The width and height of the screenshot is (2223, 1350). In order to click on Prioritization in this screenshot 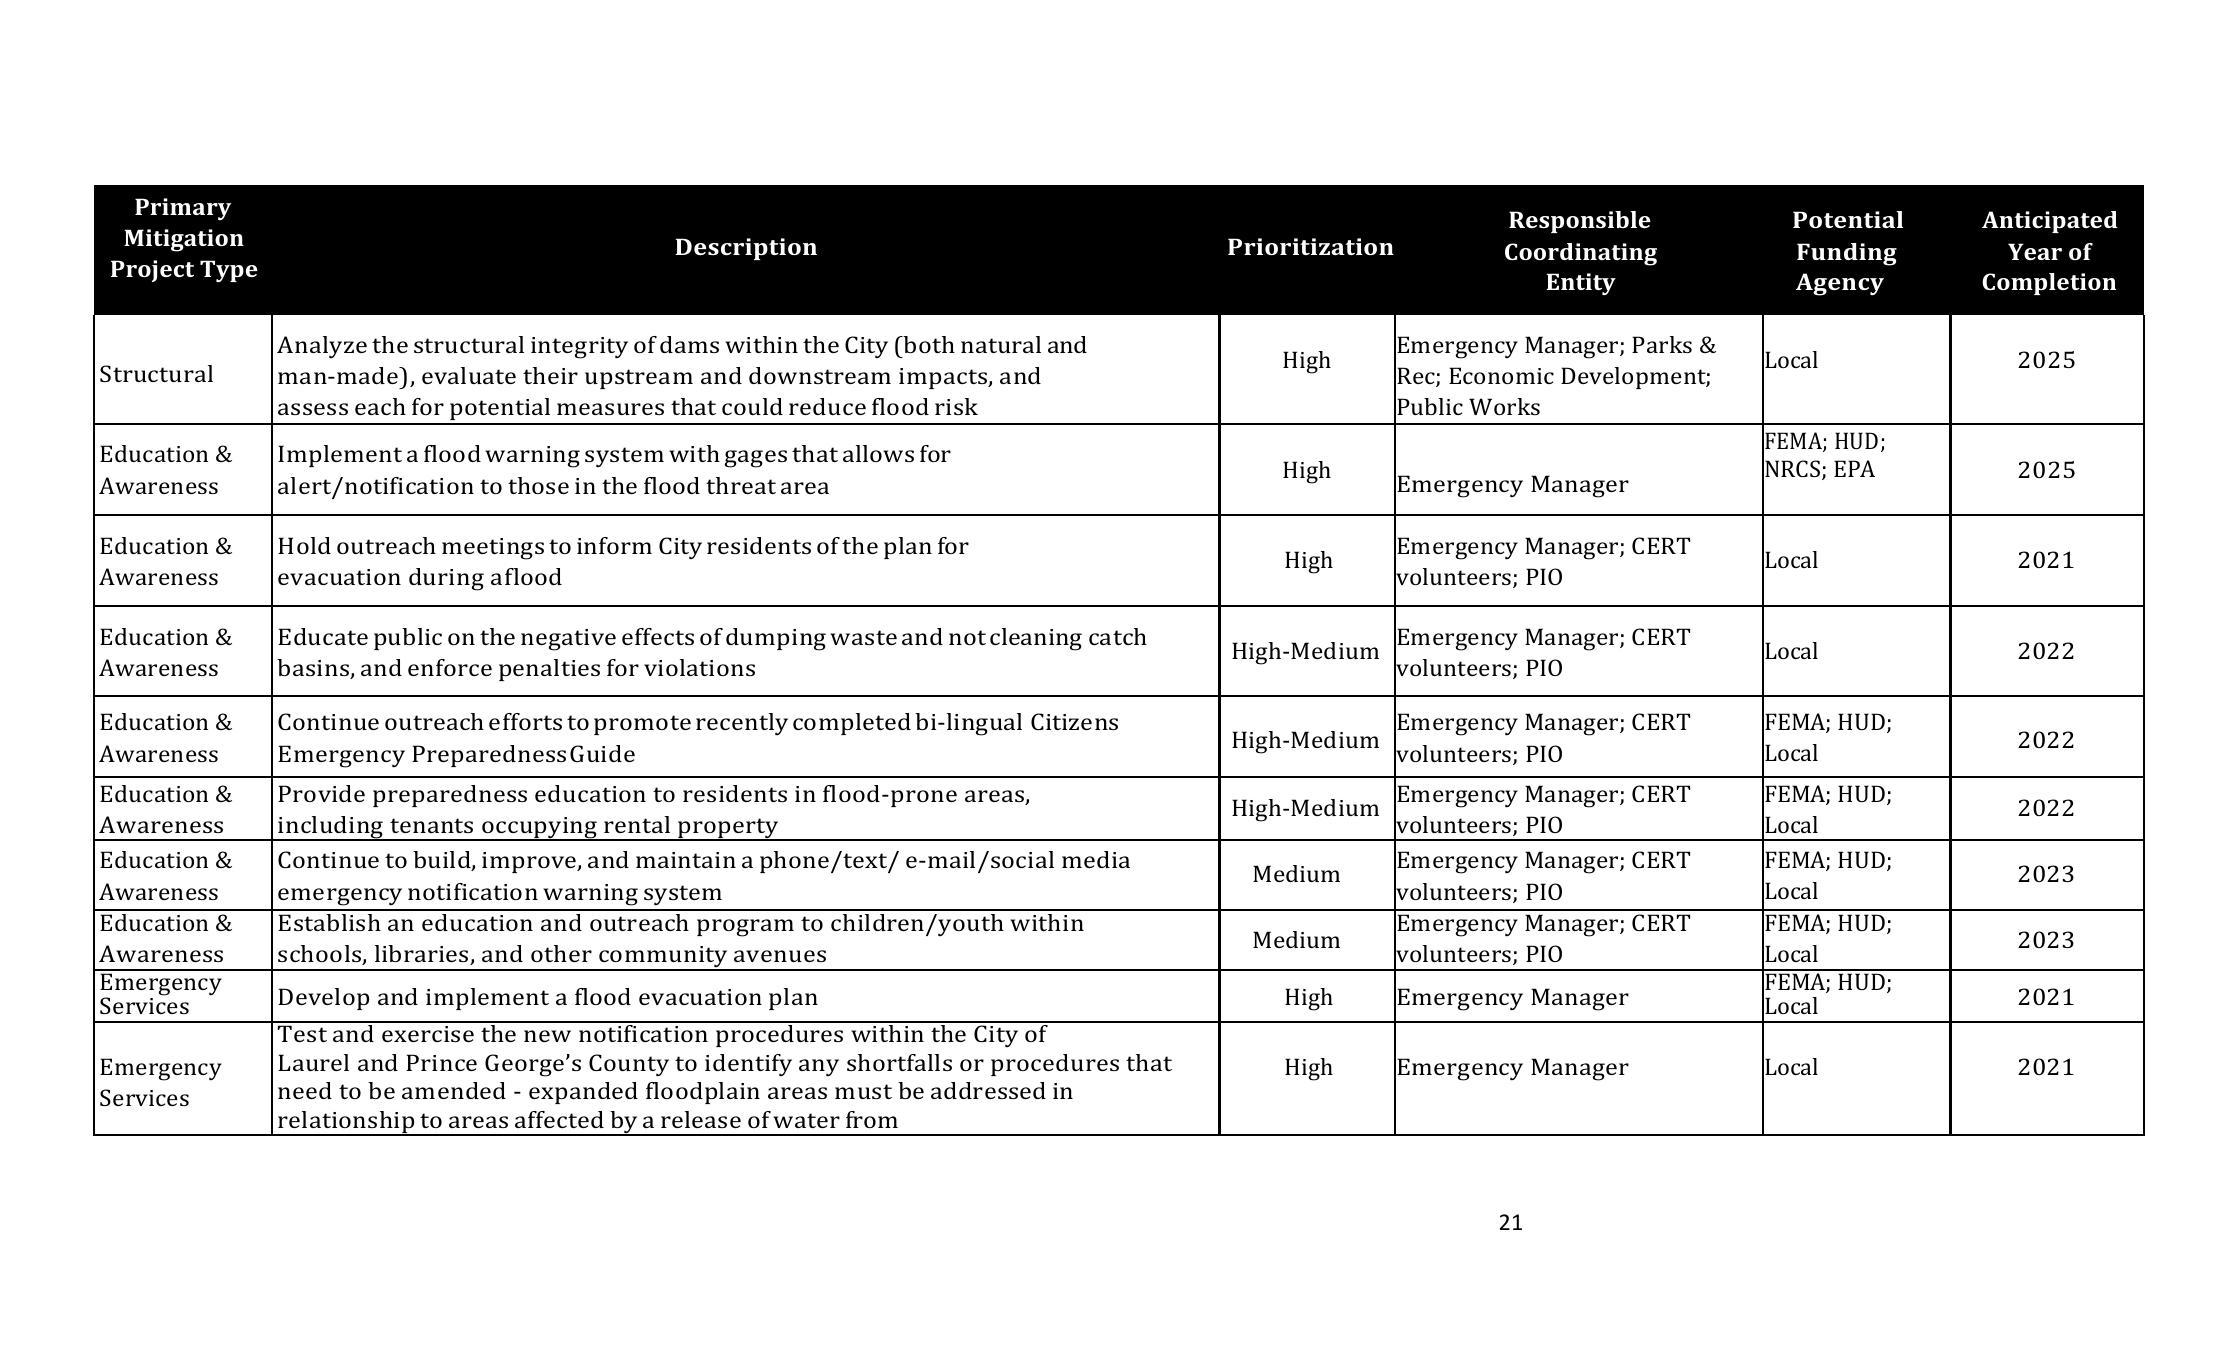, I will do `click(1311, 246)`.
